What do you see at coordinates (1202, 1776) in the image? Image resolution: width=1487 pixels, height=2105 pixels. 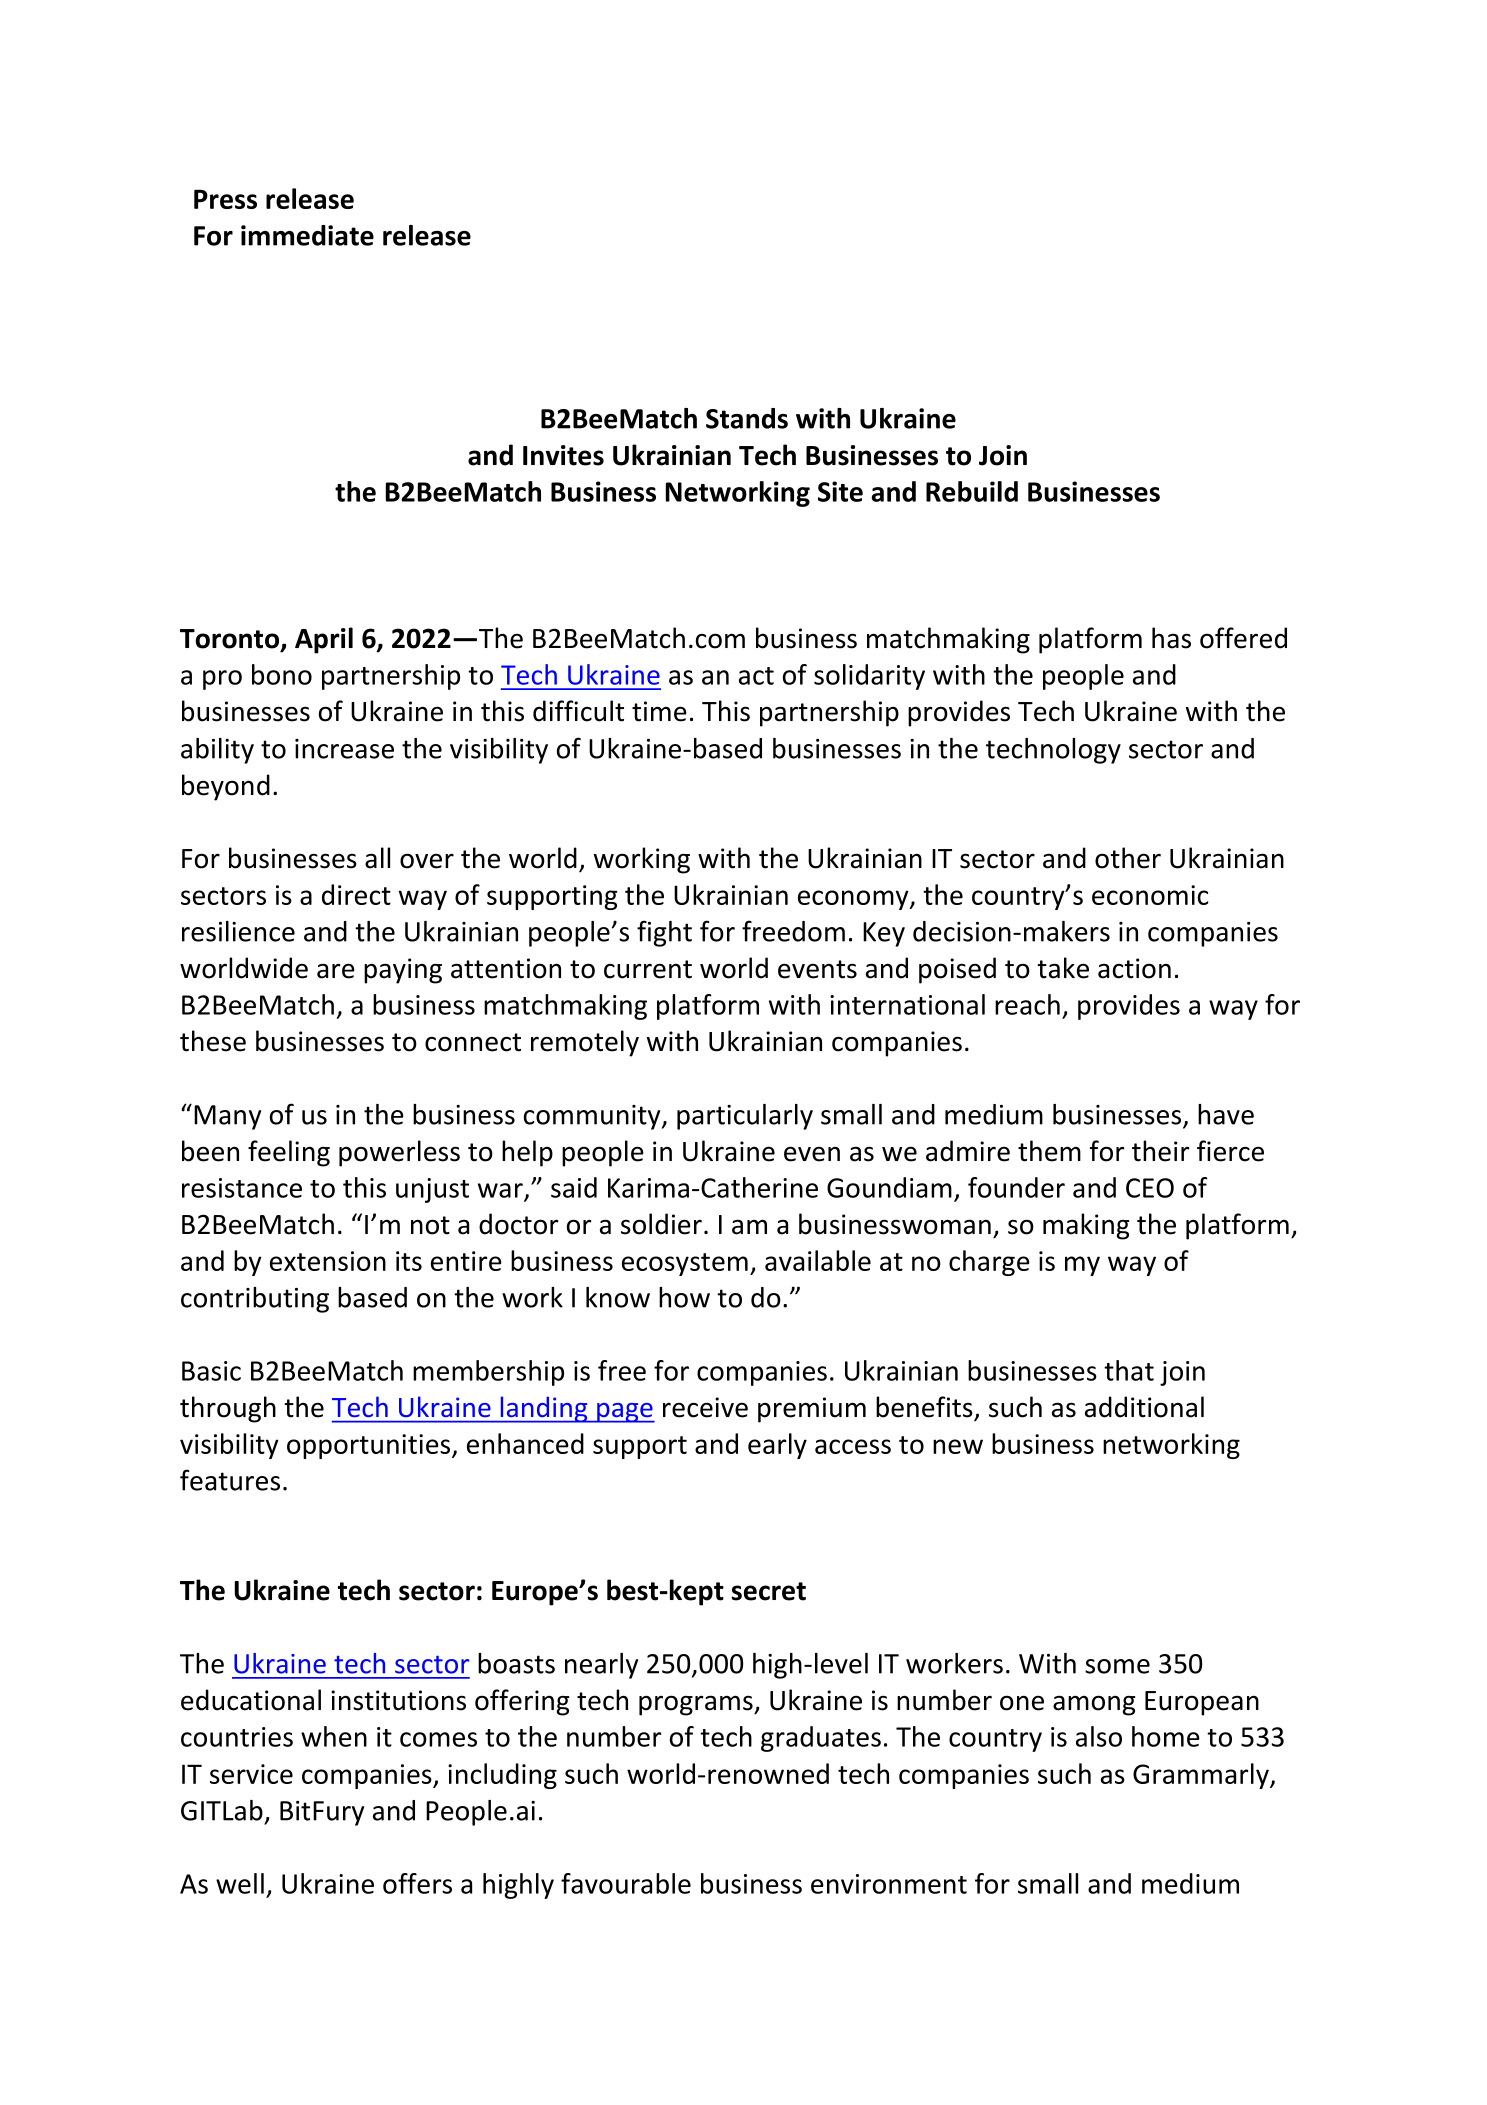 I see `Grammarly` at bounding box center [1202, 1776].
